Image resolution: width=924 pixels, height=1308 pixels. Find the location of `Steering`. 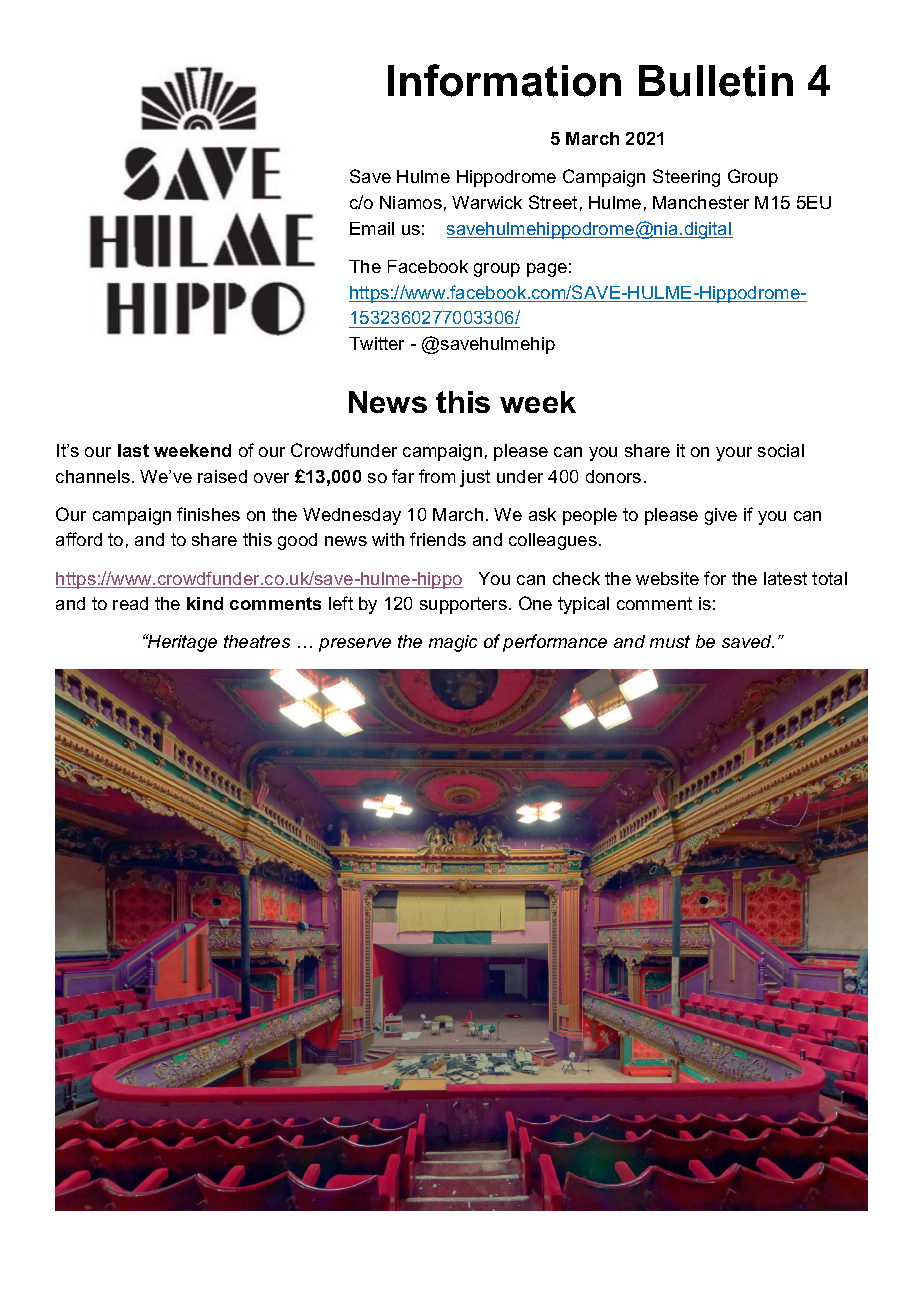

Steering is located at coordinates (686, 178).
